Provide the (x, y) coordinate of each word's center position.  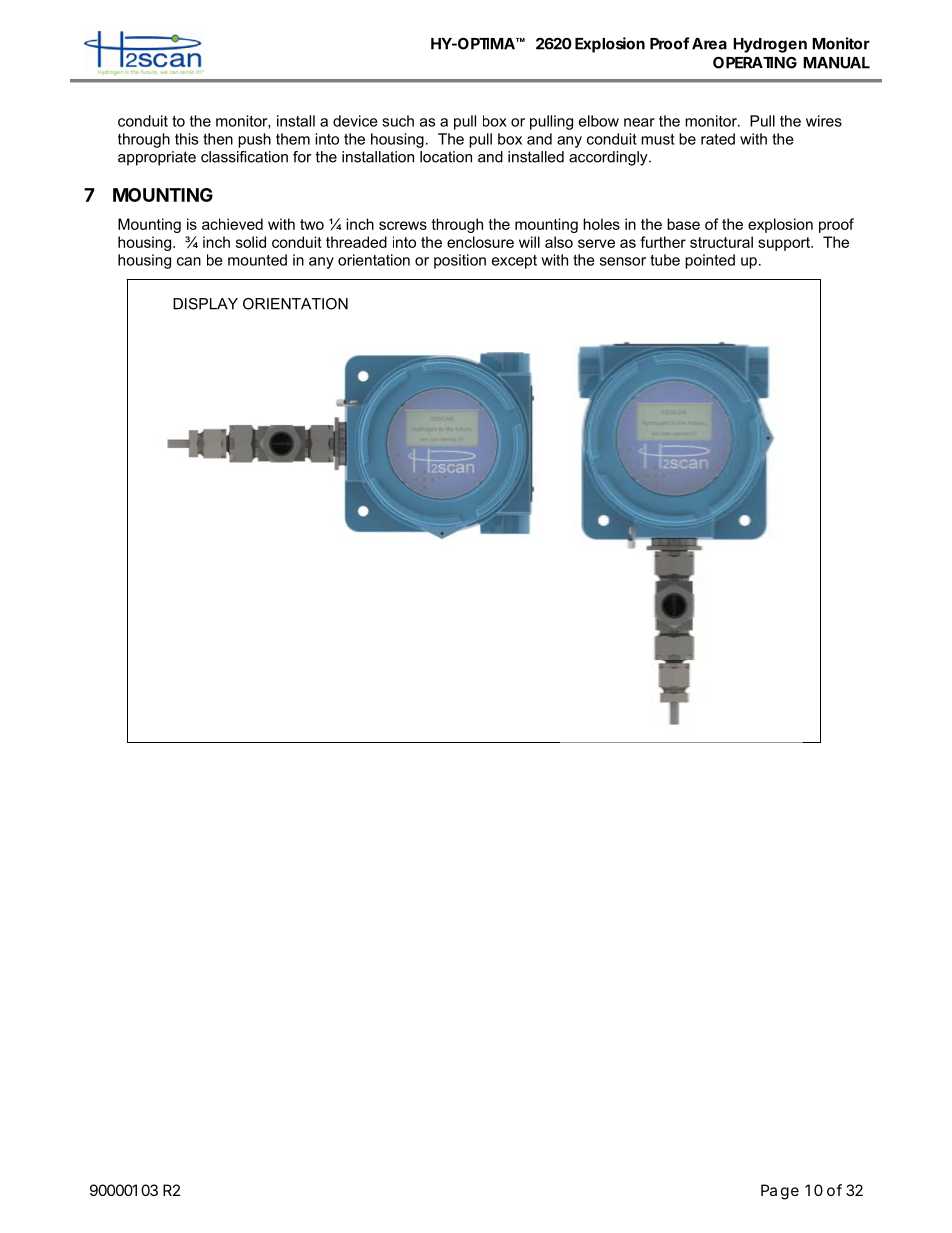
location (446, 157)
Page (780, 1192)
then (218, 139)
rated (718, 139)
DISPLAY (205, 304)
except (514, 262)
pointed (710, 261)
